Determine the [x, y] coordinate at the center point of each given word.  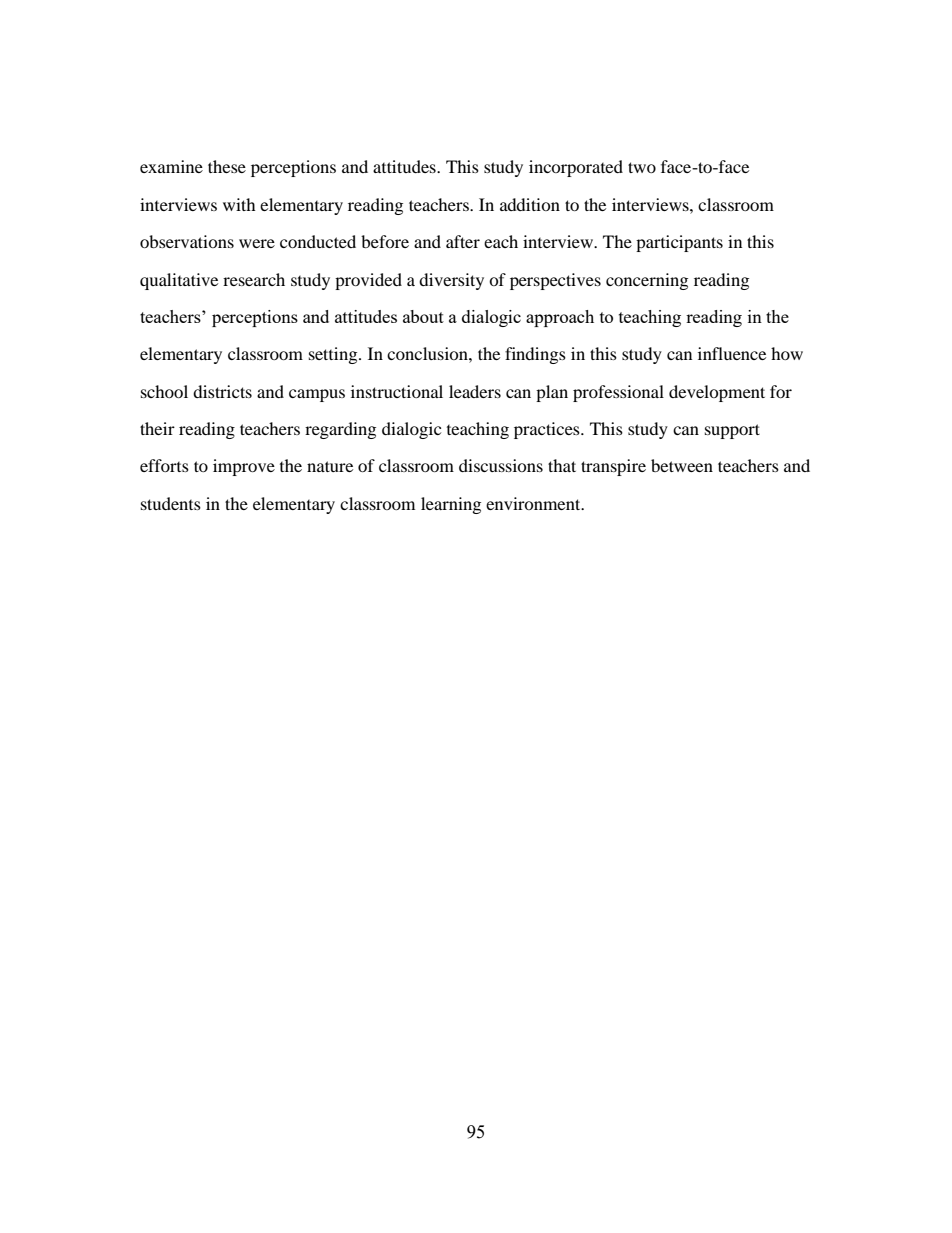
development [717, 393]
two [642, 167]
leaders [475, 391]
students [171, 503]
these [227, 166]
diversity [451, 281]
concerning [647, 281]
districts [222, 391]
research [254, 279]
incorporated [576, 168]
